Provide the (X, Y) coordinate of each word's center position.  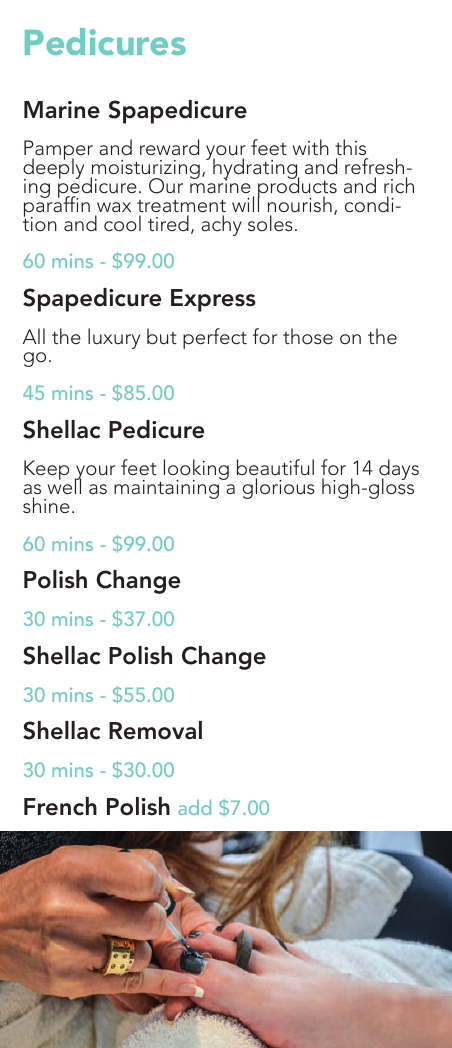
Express (213, 300)
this (350, 147)
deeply (53, 169)
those (308, 336)
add (194, 807)
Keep (46, 470)
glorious (278, 488)
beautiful (275, 469)
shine (46, 505)
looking (196, 470)
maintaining (167, 488)
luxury (114, 338)
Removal (155, 730)
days (399, 471)
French (60, 806)
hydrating (256, 170)
